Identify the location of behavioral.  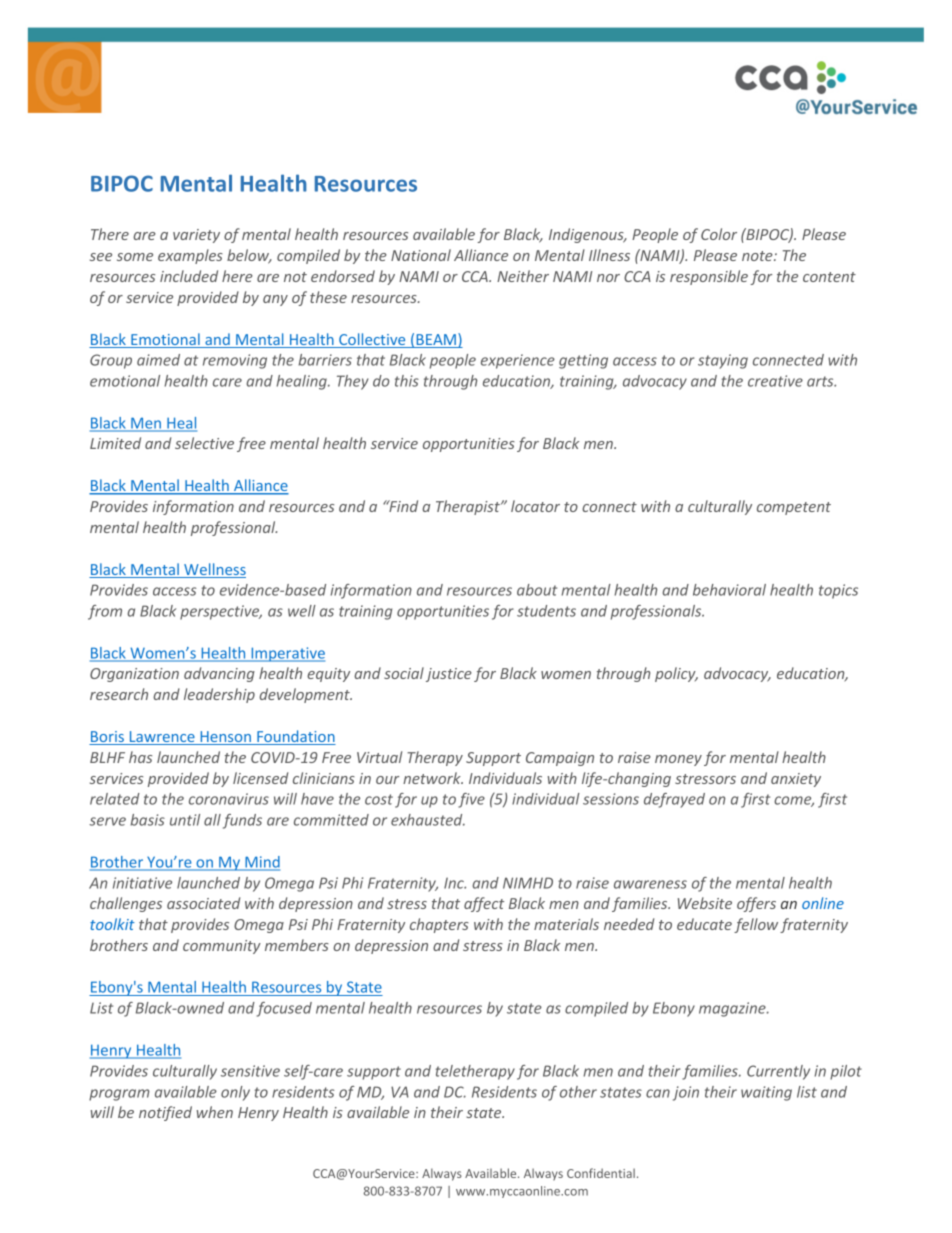
(729, 590).
